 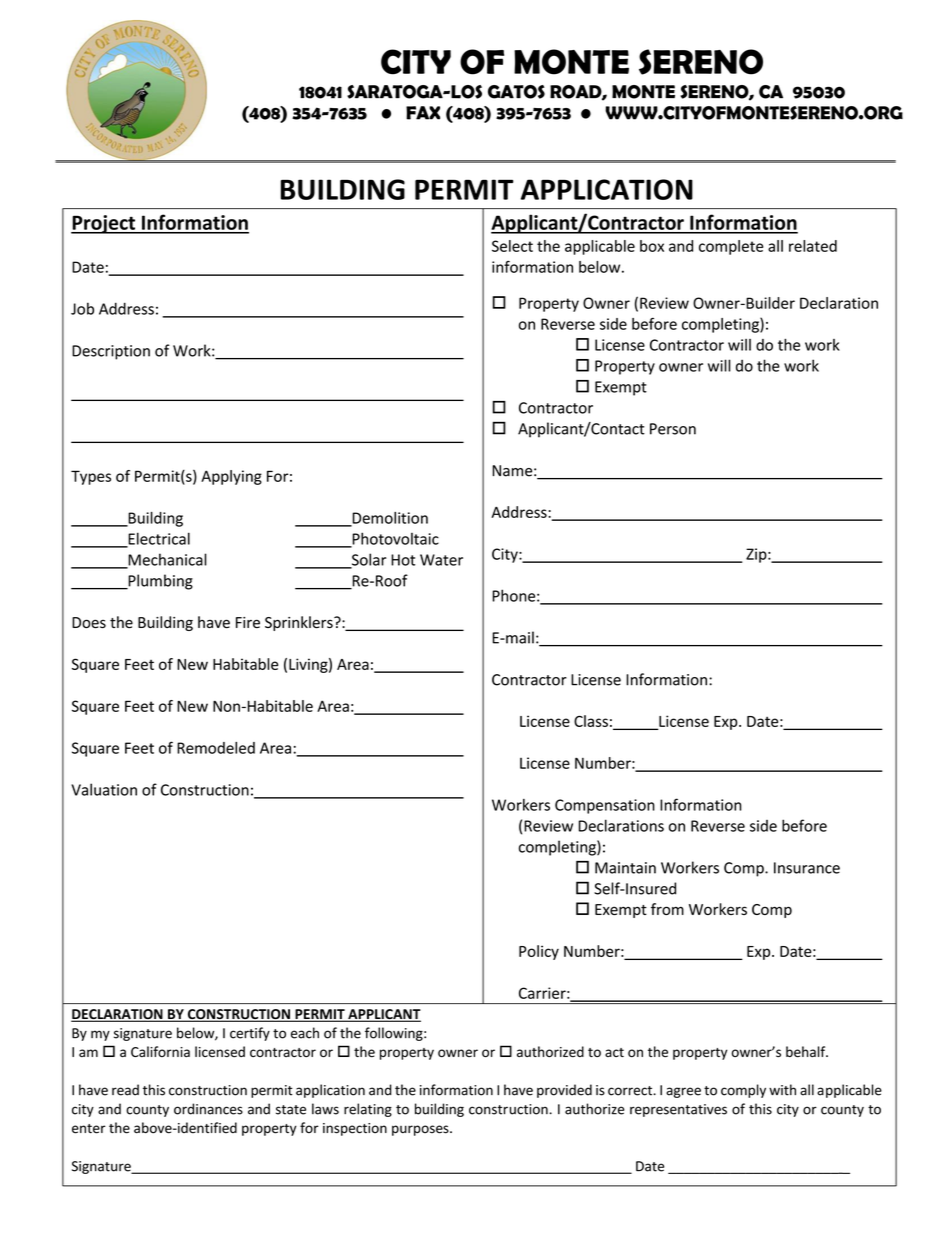 What do you see at coordinates (539, 952) in the document?
I see `Policy` at bounding box center [539, 952].
